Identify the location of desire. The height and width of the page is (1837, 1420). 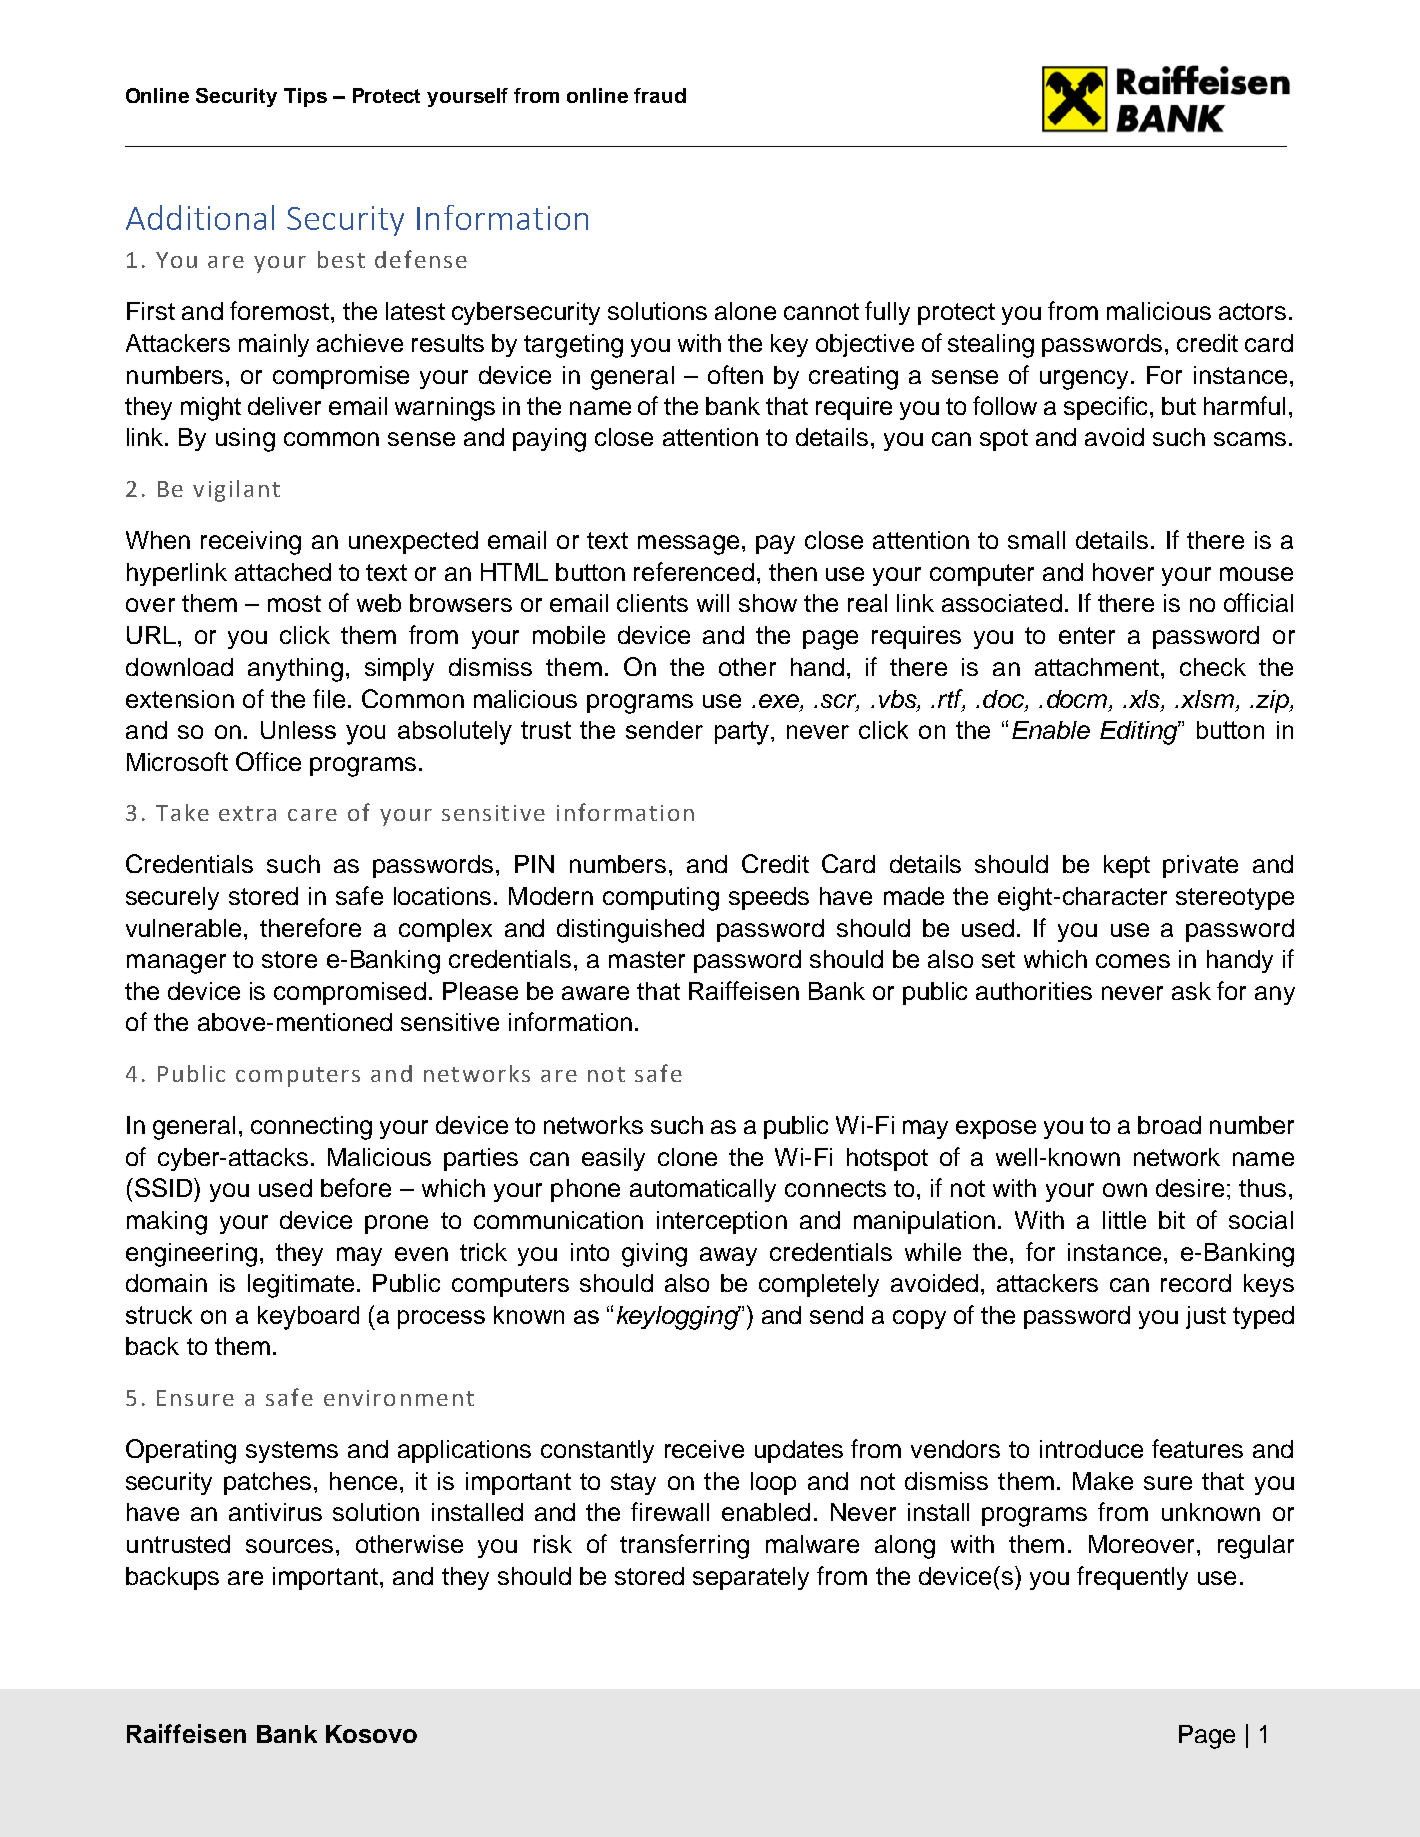
(1190, 1188).
